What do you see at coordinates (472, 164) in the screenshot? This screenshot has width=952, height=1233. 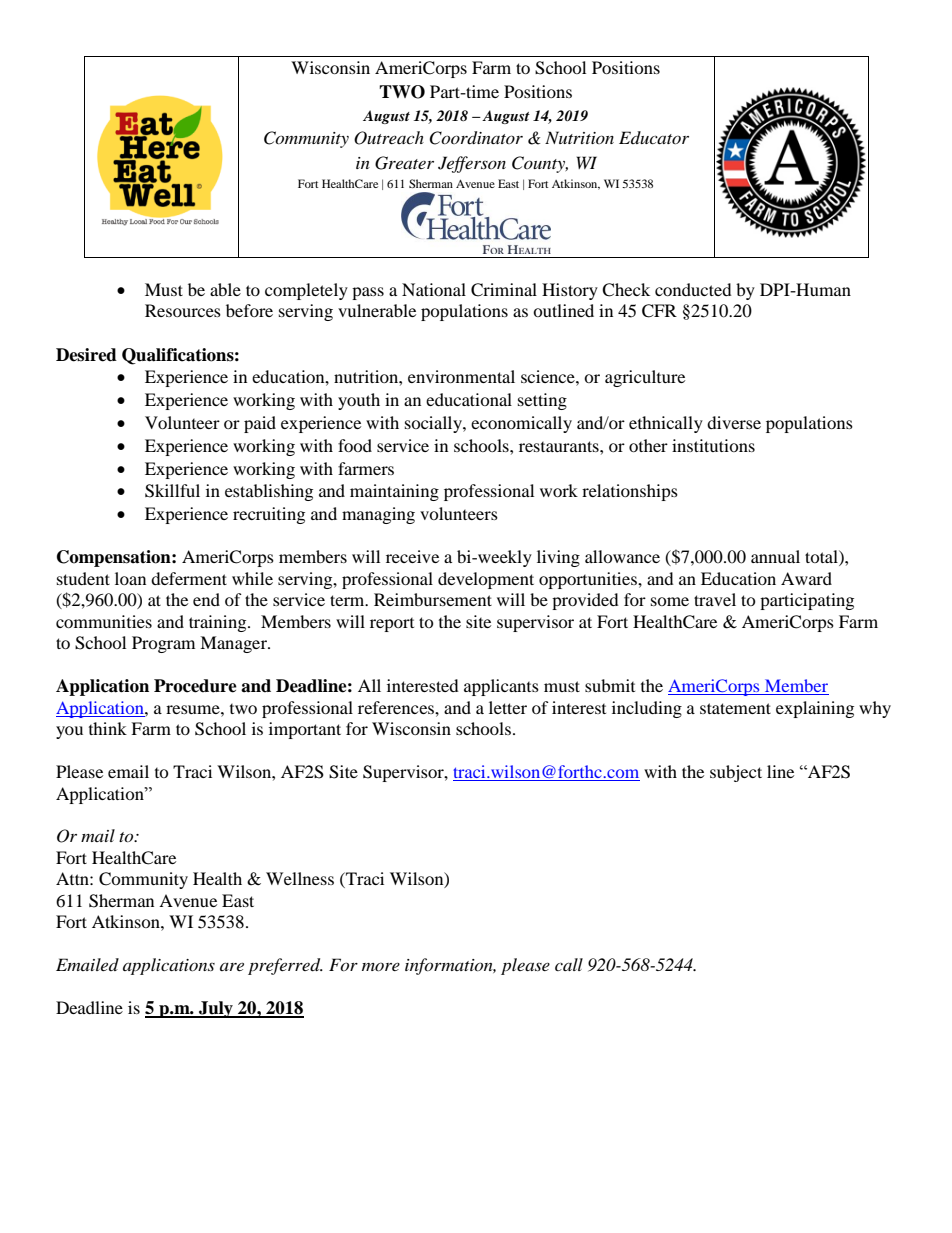 I see `Jefferson` at bounding box center [472, 164].
